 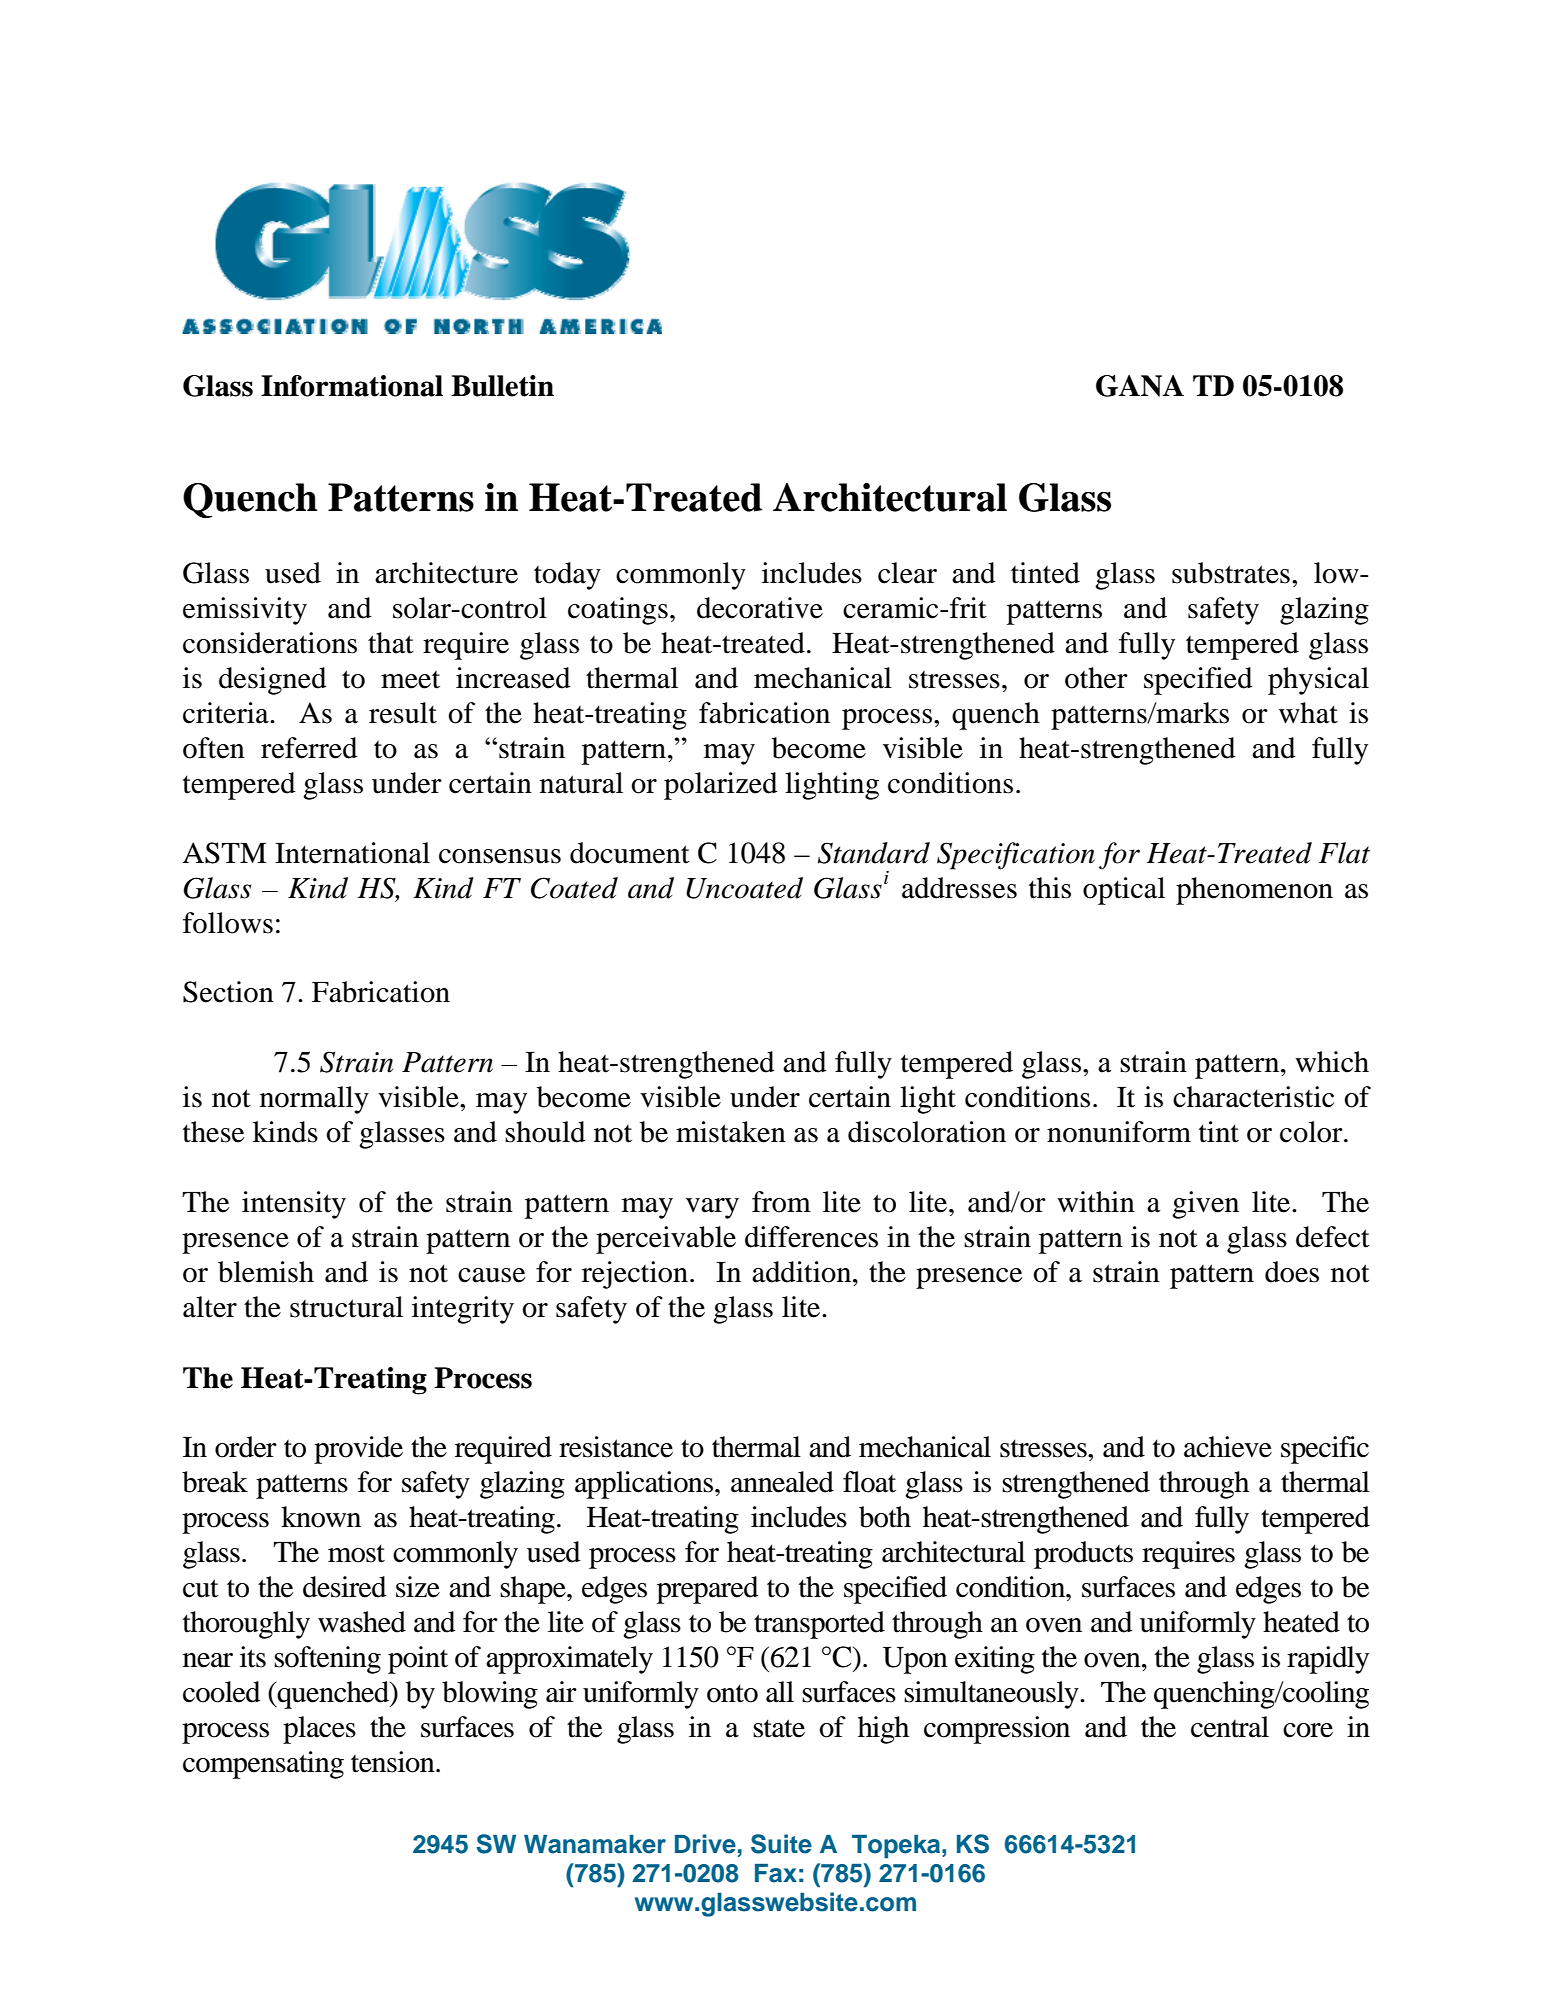 I want to click on polarized, so click(x=721, y=786).
